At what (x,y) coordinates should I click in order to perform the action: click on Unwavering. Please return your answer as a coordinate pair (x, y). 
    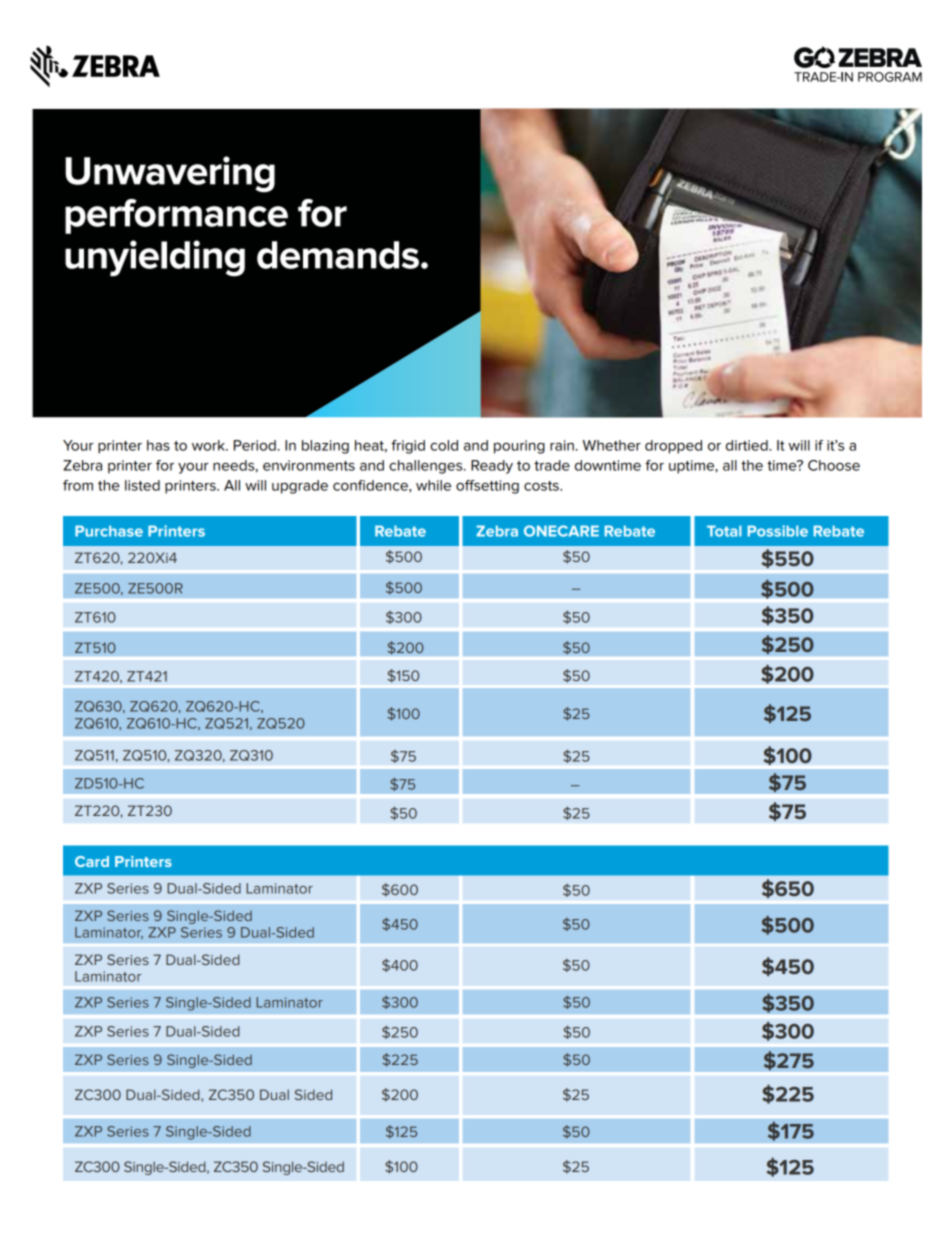
    Looking at the image, I should click on (170, 174).
